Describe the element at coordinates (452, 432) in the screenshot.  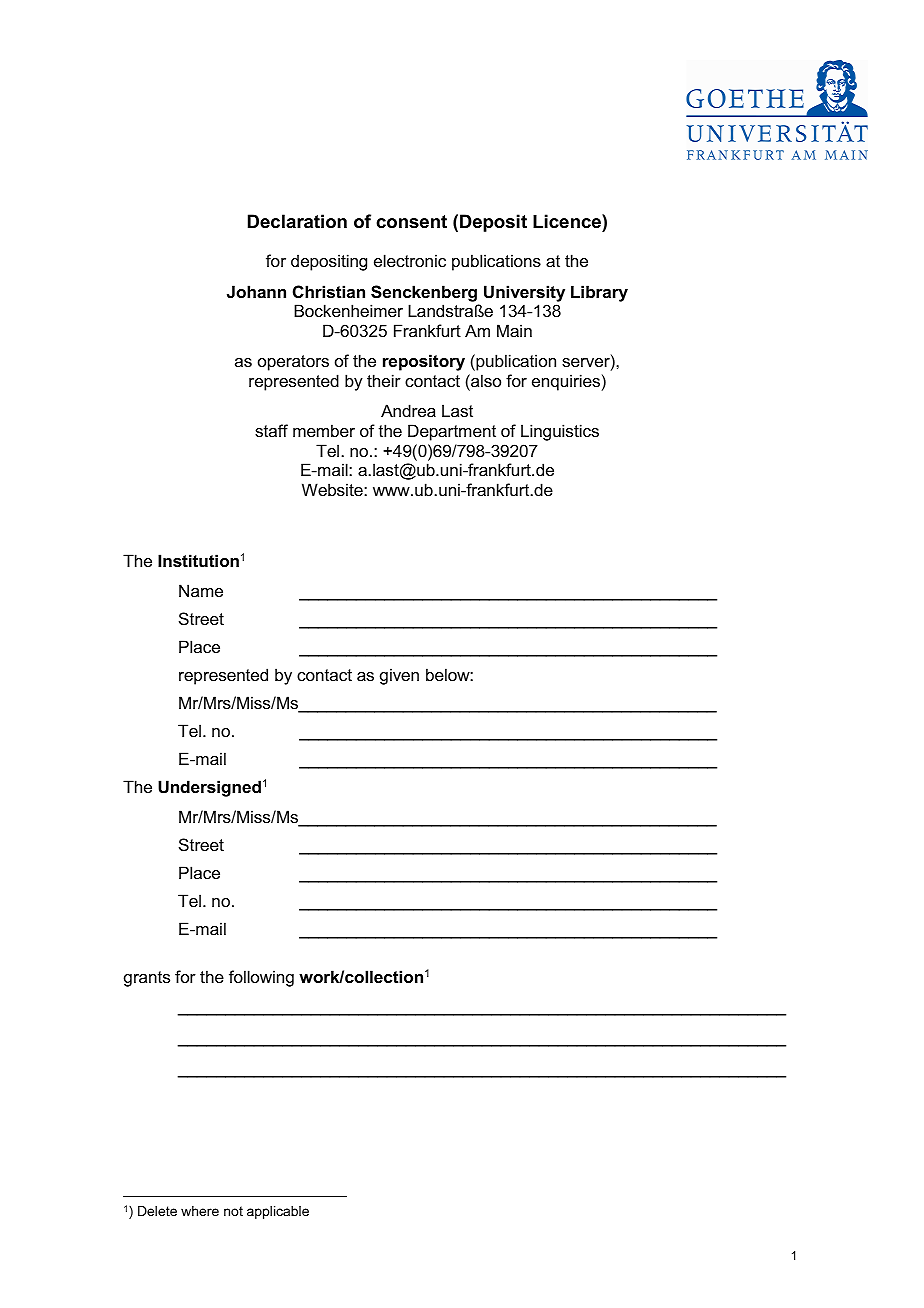
I see `Department` at that location.
